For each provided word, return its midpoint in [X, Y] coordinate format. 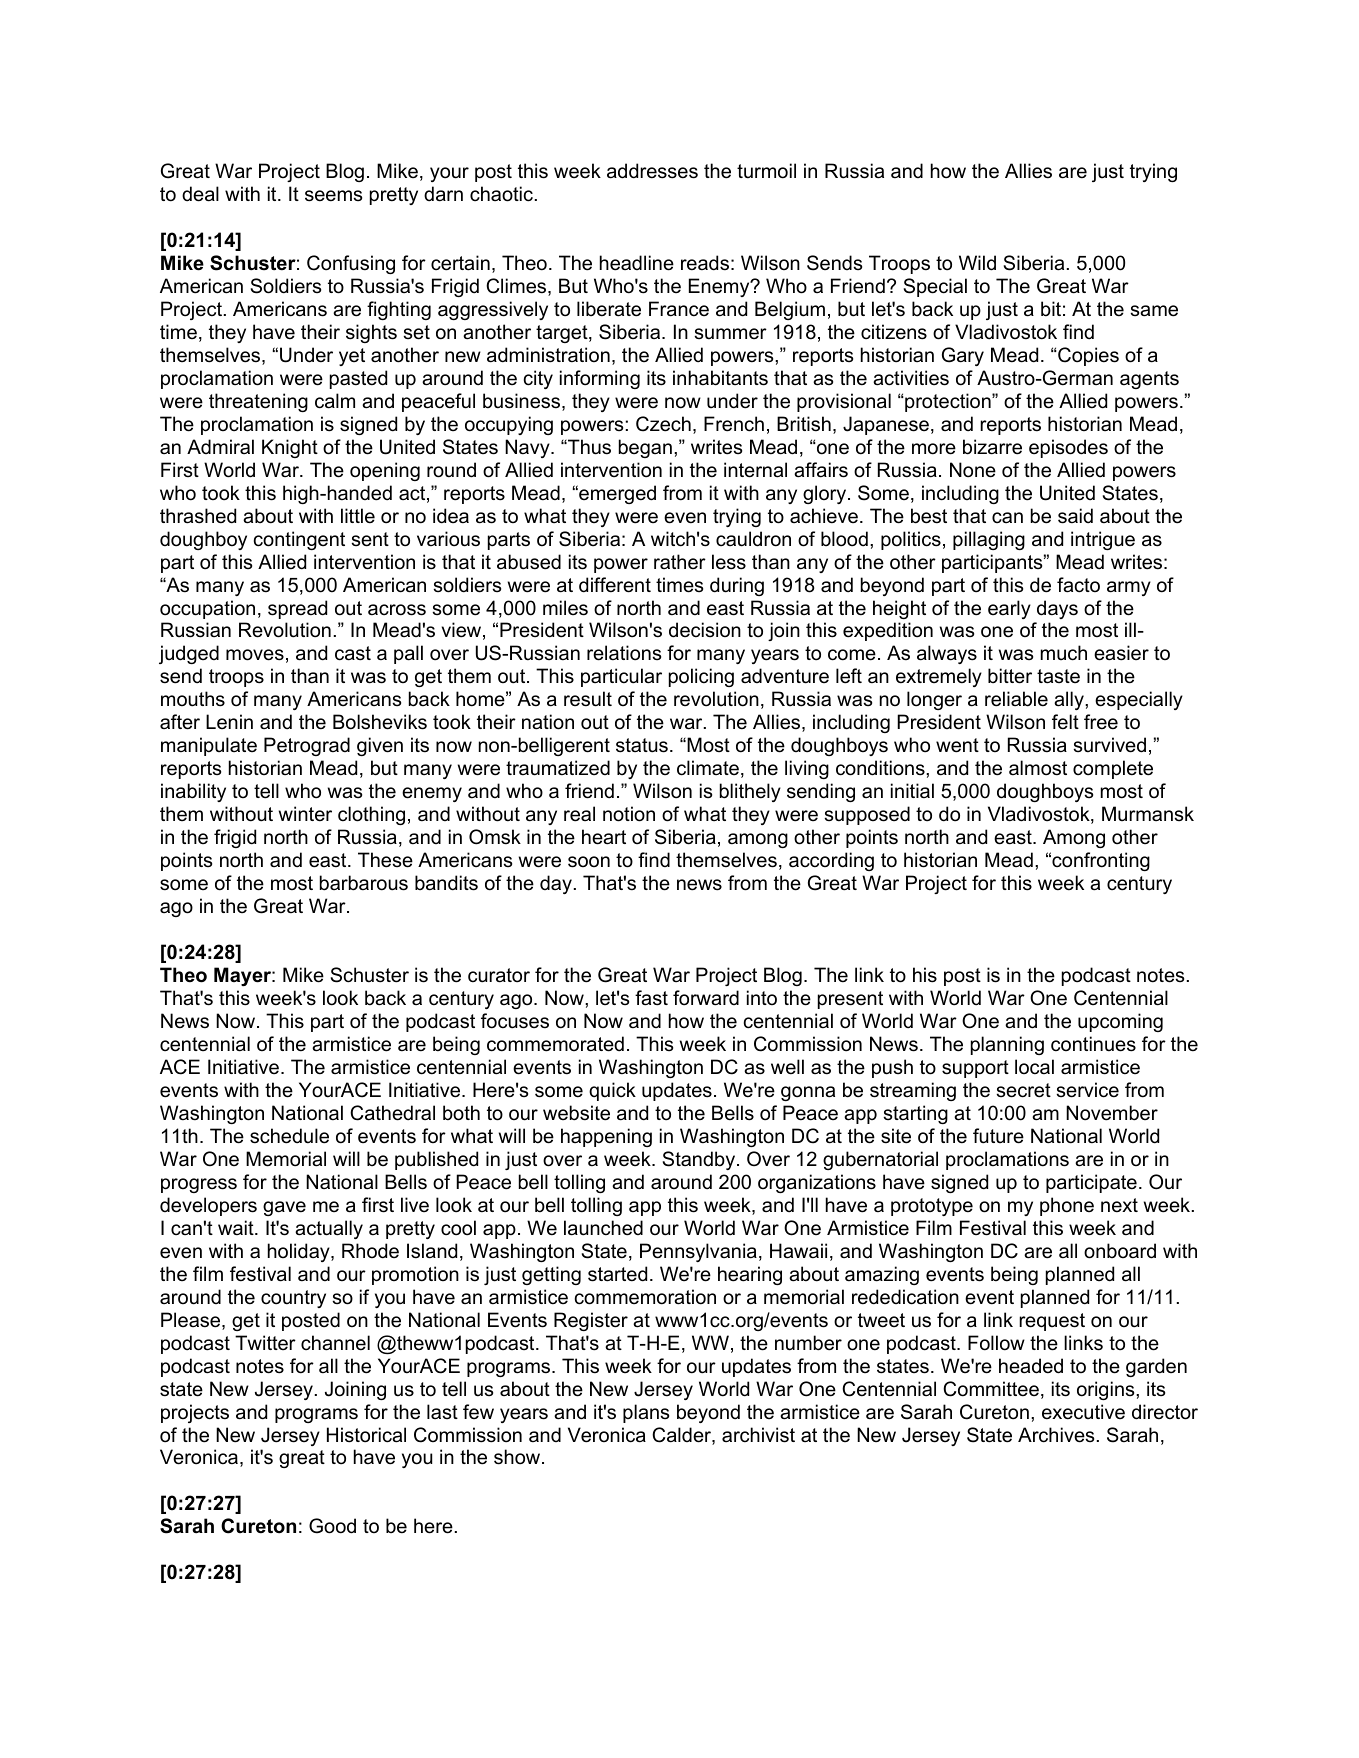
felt [1065, 722]
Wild [977, 263]
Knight [290, 448]
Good [332, 1526]
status [642, 745]
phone [1067, 1206]
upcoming [1120, 1022]
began [645, 448]
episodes [1068, 448]
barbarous [364, 883]
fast [651, 998]
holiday [300, 1252]
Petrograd [307, 746]
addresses [652, 171]
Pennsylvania [698, 1252]
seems [333, 196]
